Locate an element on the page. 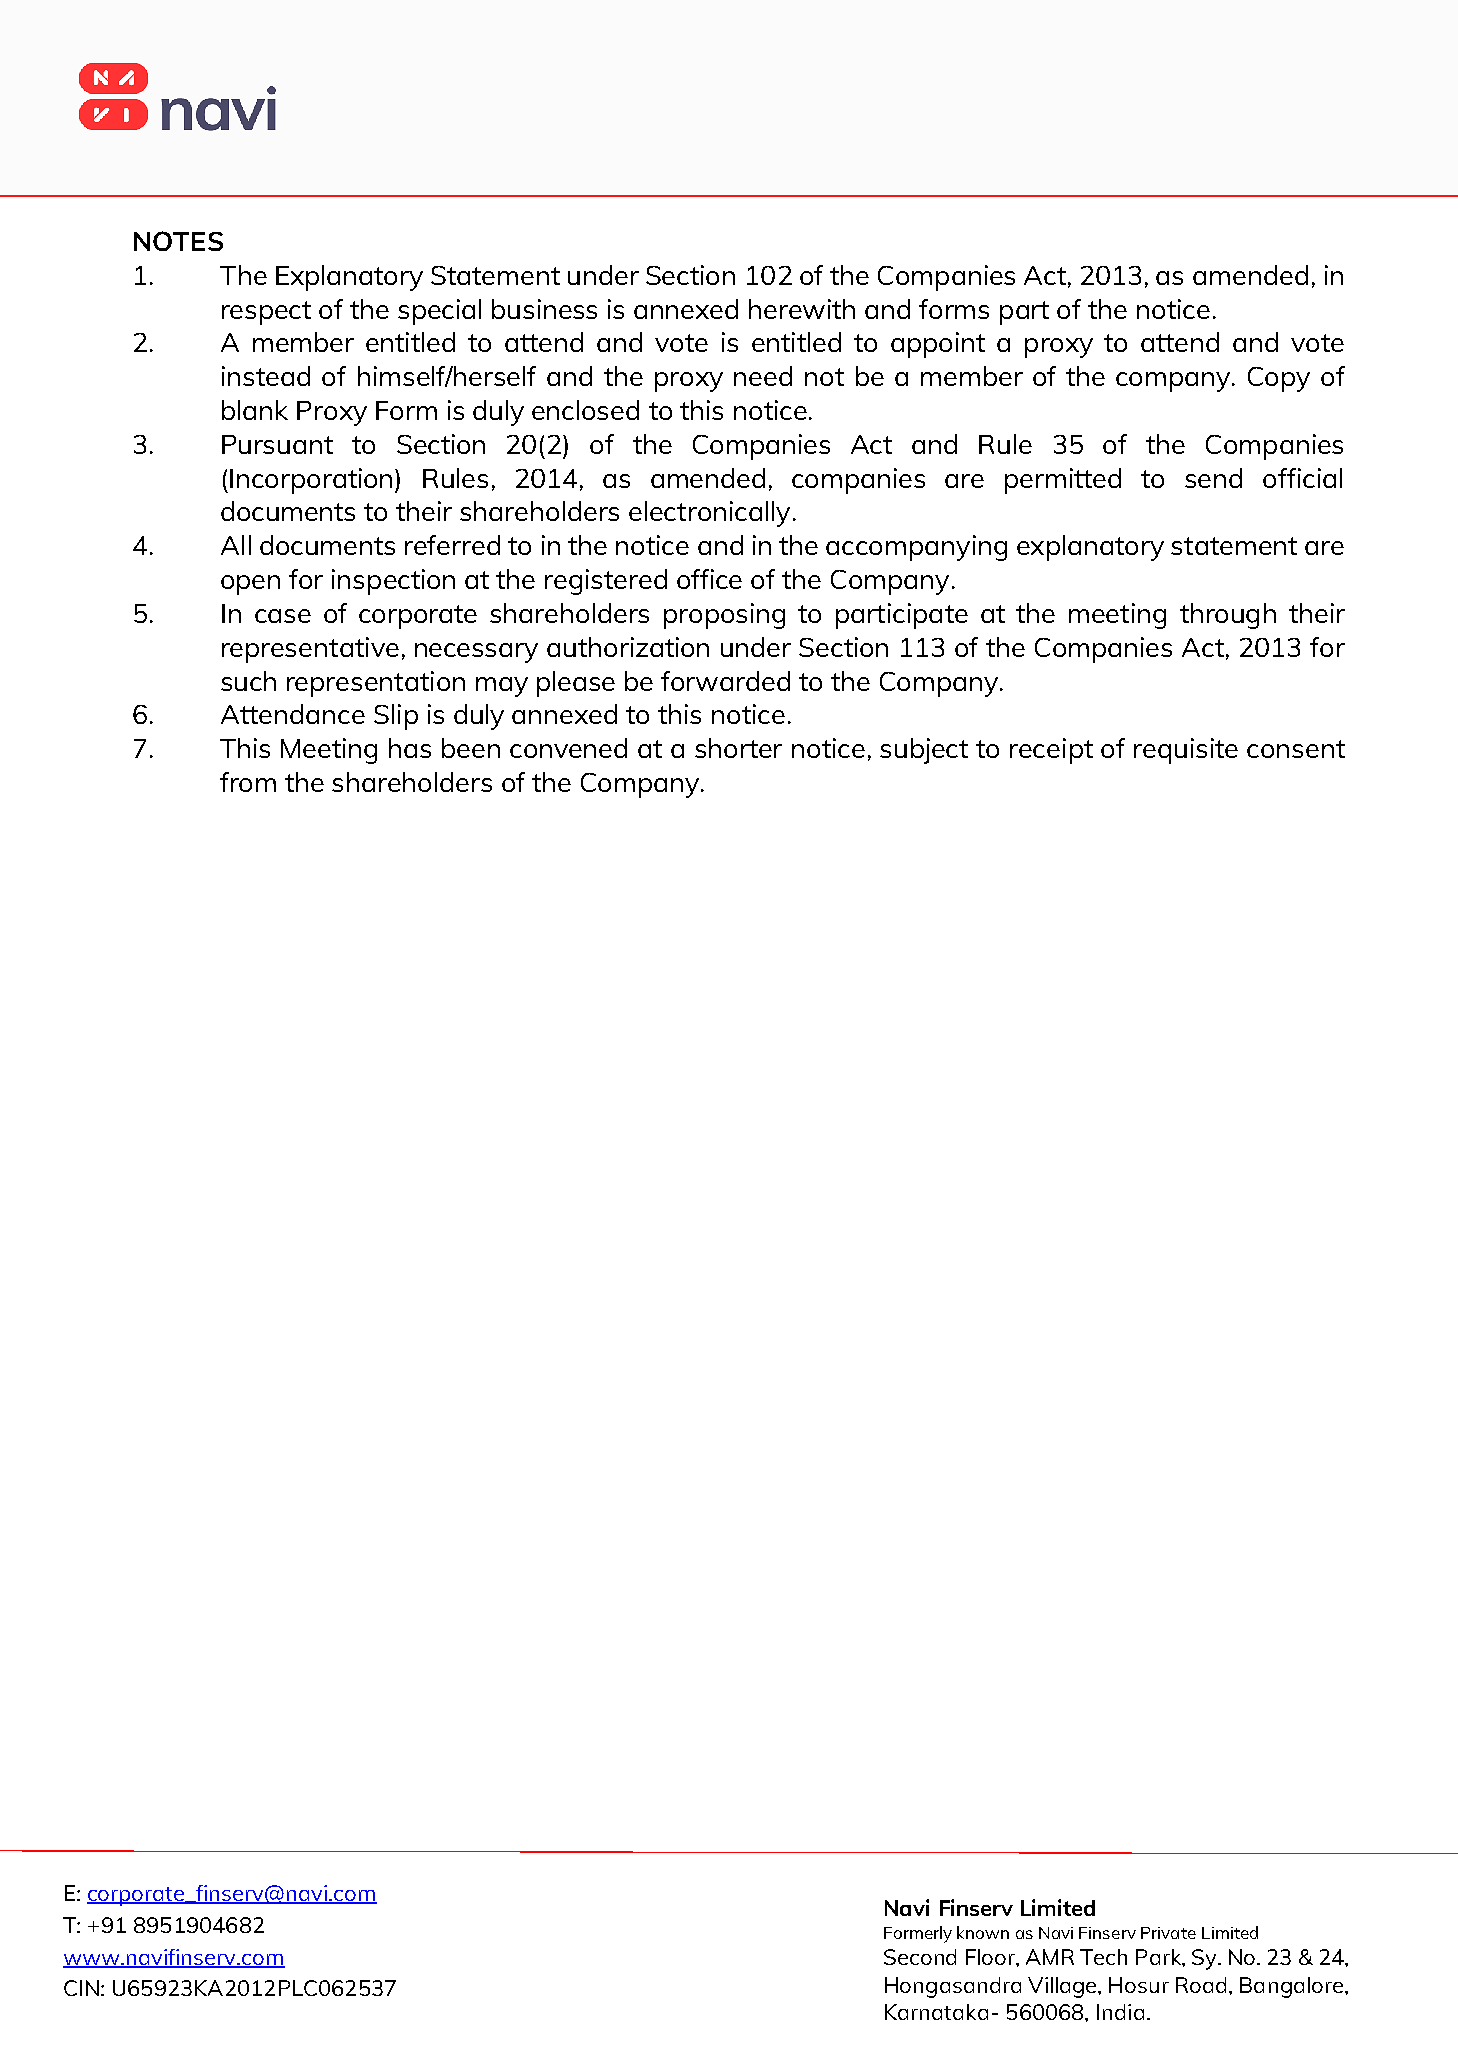 The image size is (1458, 2062). respect is located at coordinates (266, 313).
